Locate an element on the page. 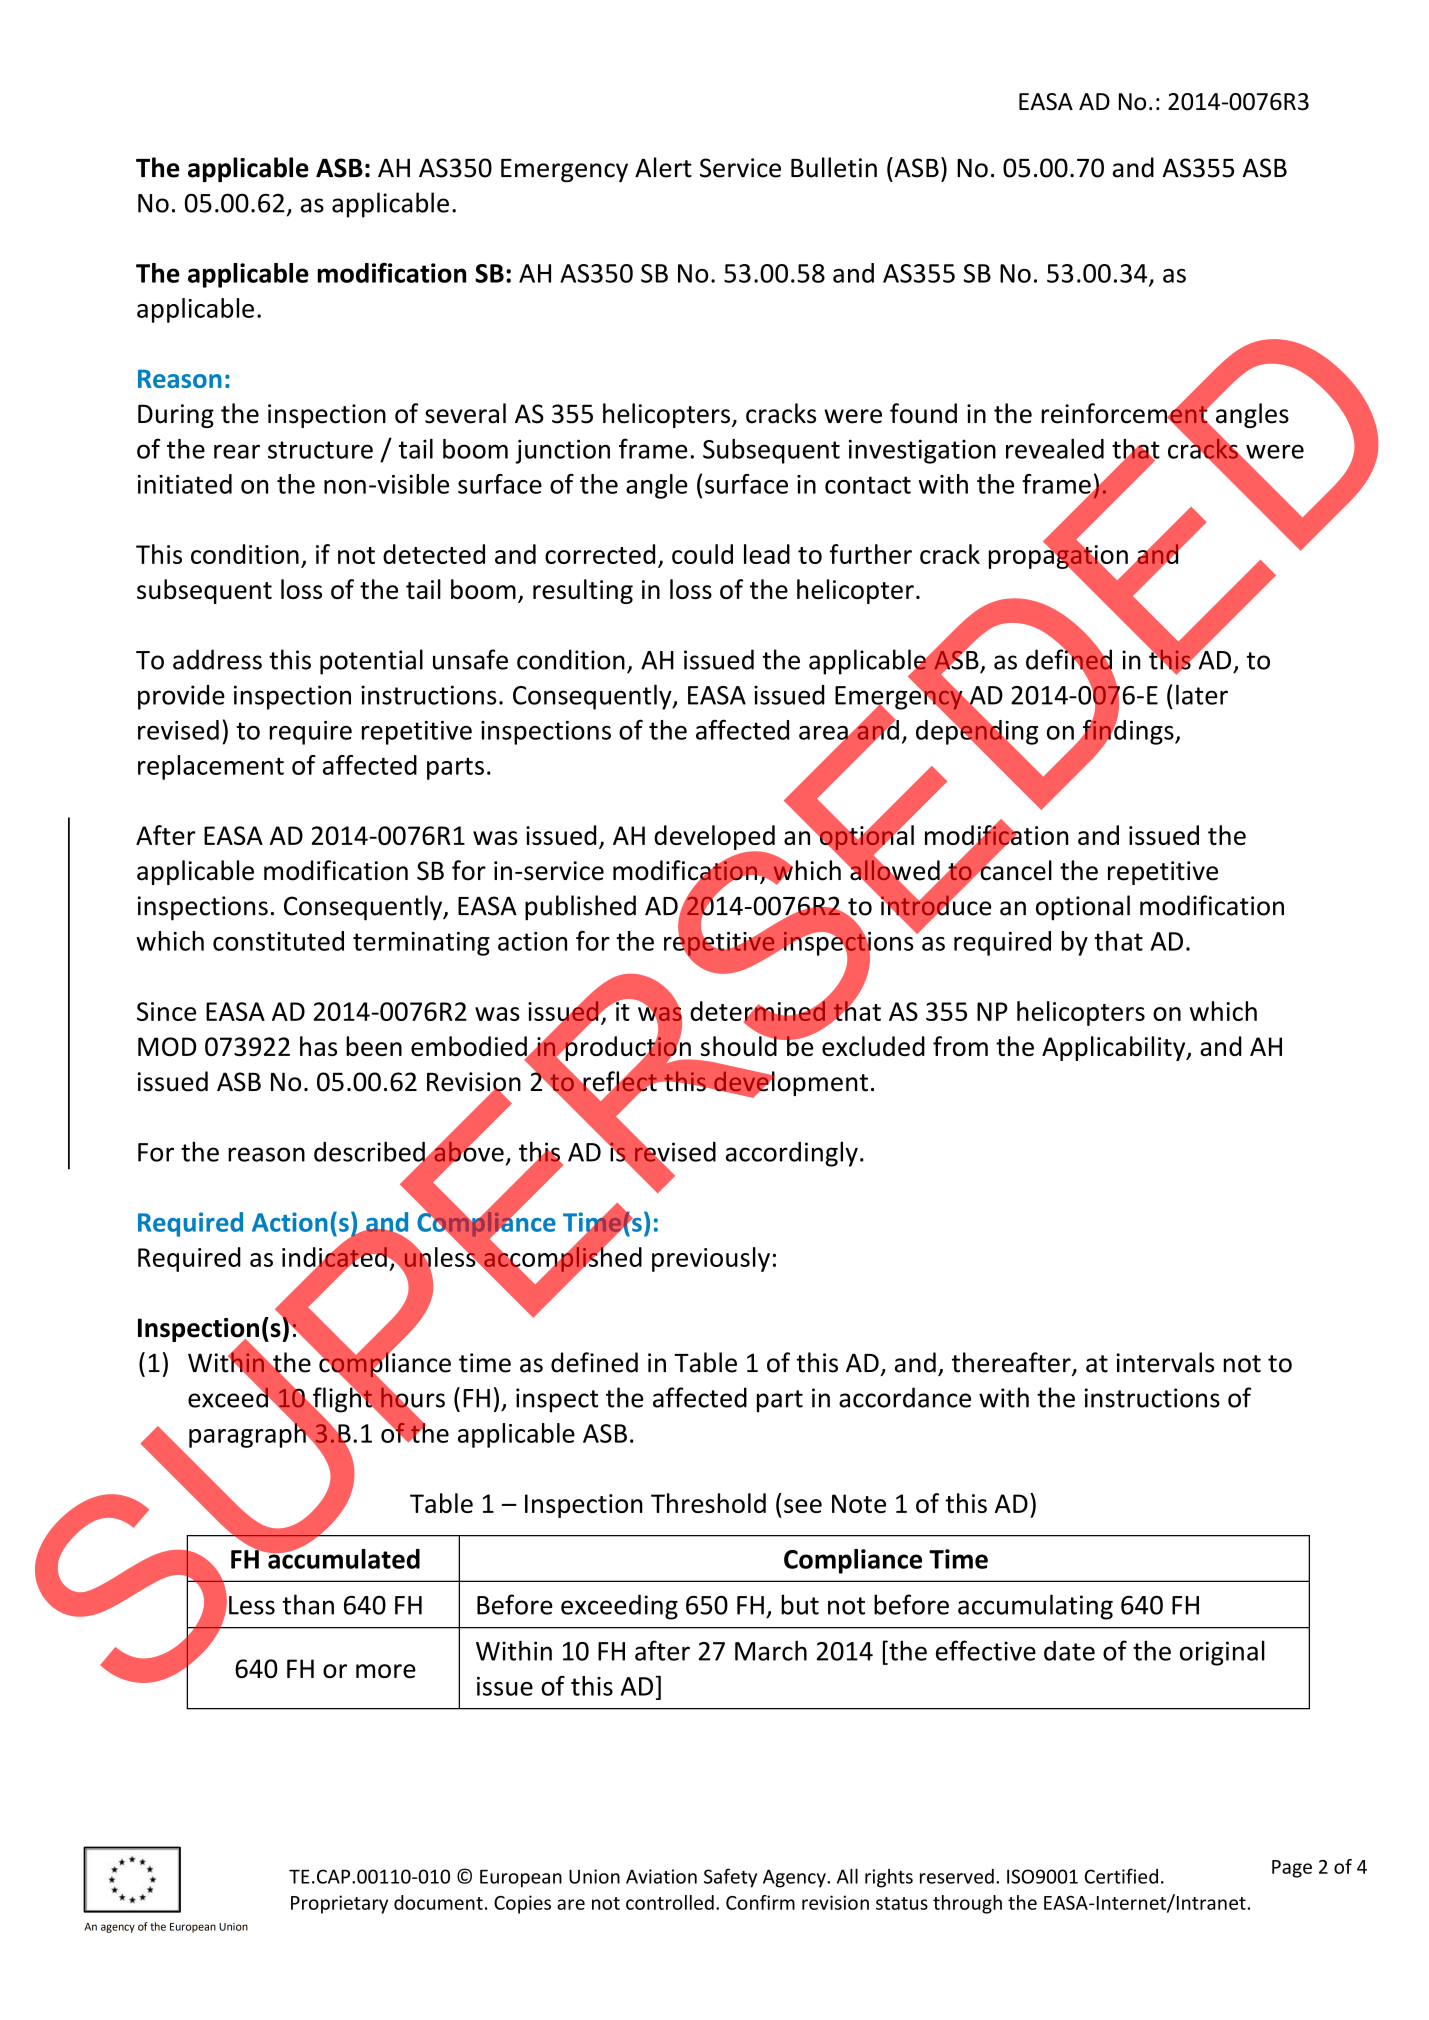  previously is located at coordinates (711, 1259).
